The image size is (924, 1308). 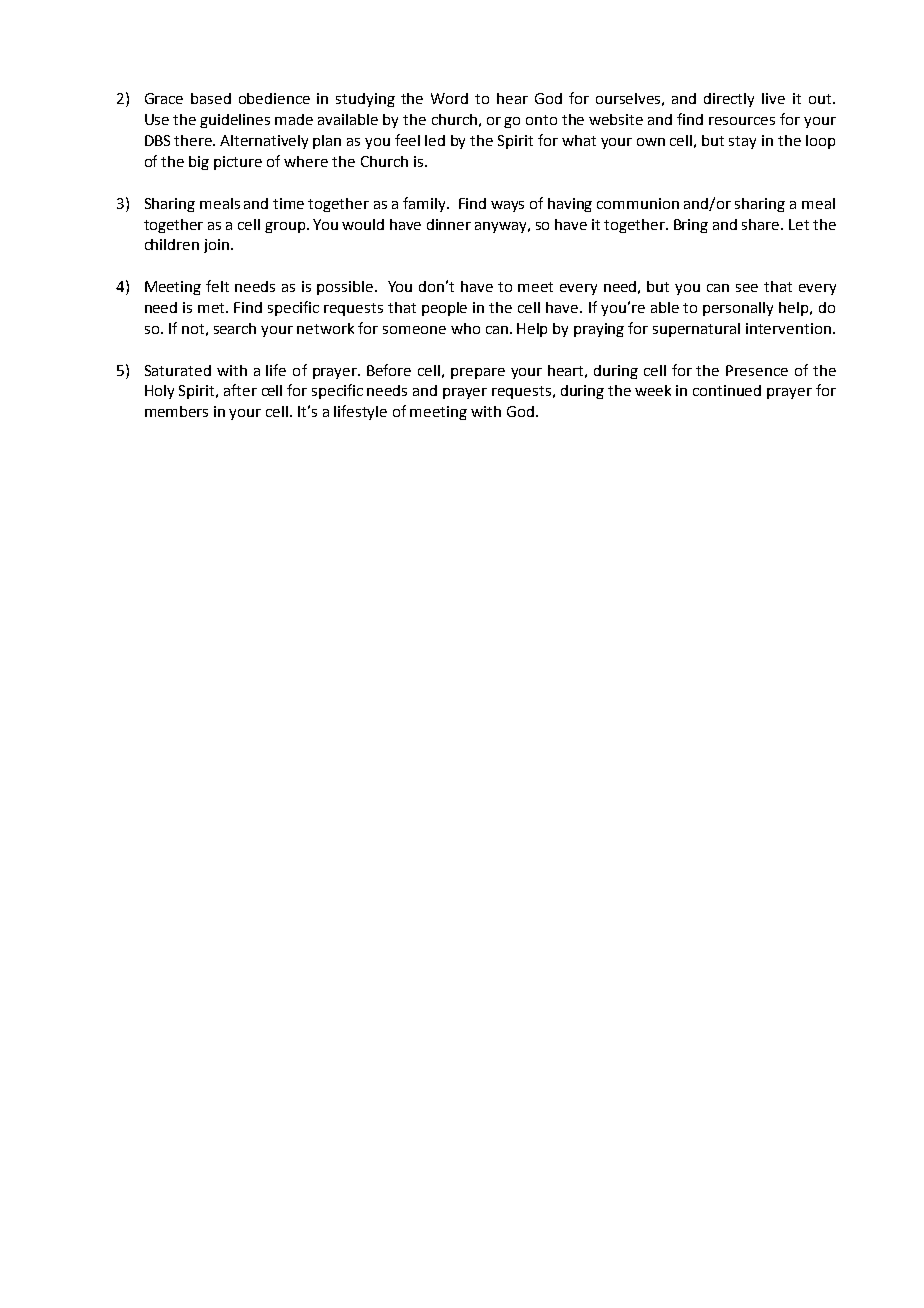 What do you see at coordinates (240, 390) in the screenshot?
I see `after` at bounding box center [240, 390].
